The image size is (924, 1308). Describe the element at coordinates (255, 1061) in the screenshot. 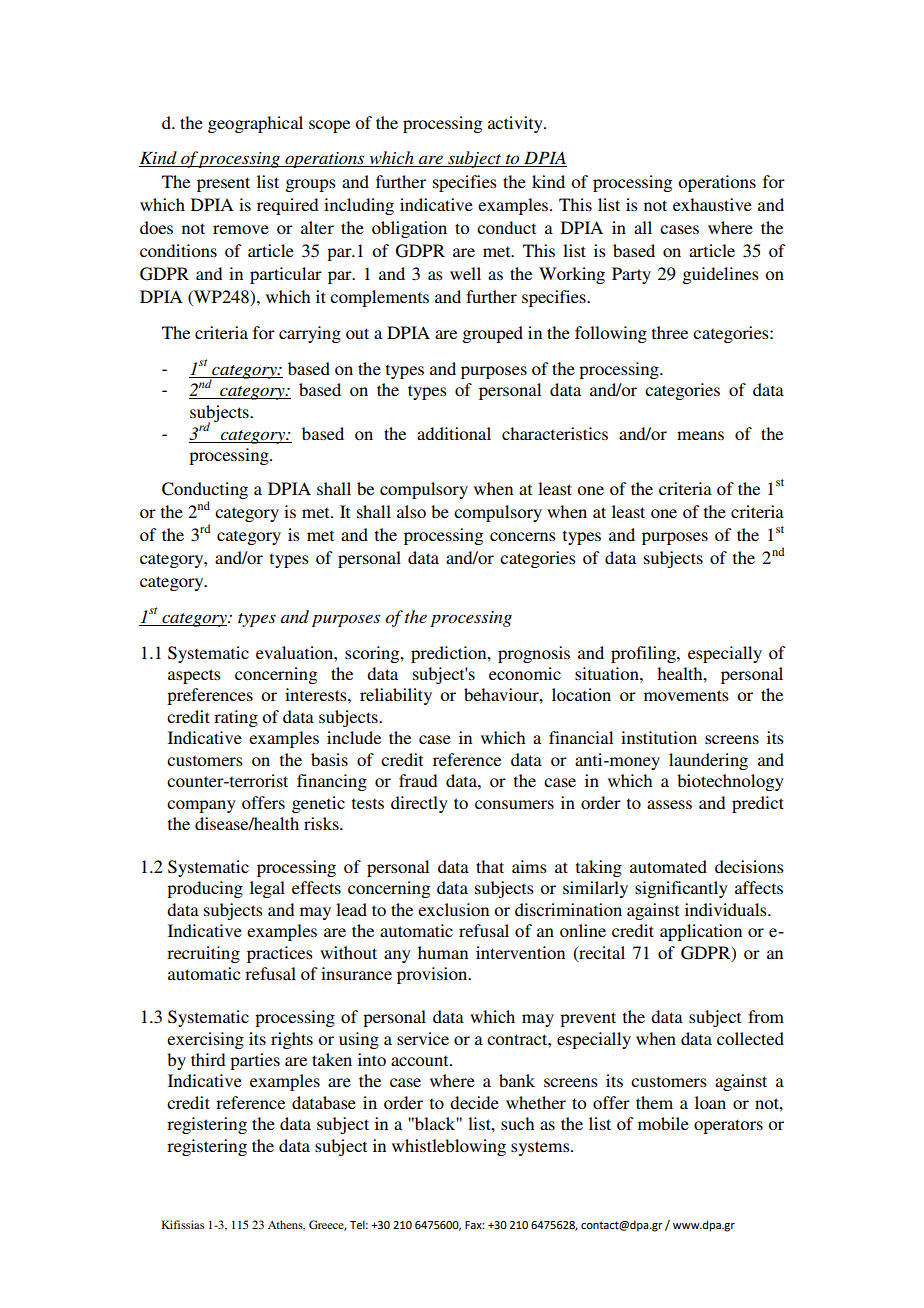

I see `parties` at that location.
